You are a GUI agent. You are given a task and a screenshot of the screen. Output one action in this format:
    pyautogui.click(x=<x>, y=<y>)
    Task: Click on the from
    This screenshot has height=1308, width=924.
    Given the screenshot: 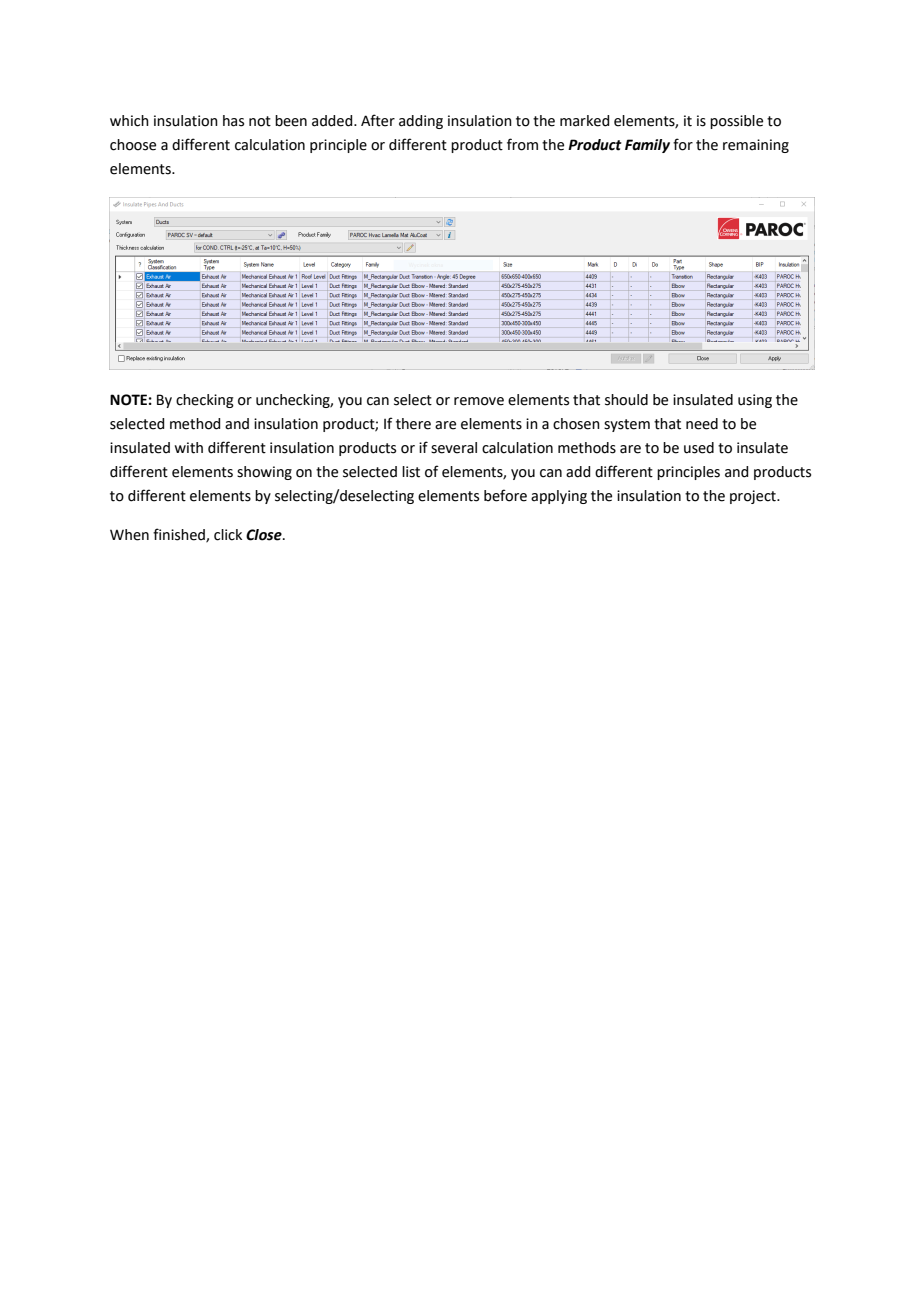 What is the action you would take?
    pyautogui.click(x=522, y=144)
